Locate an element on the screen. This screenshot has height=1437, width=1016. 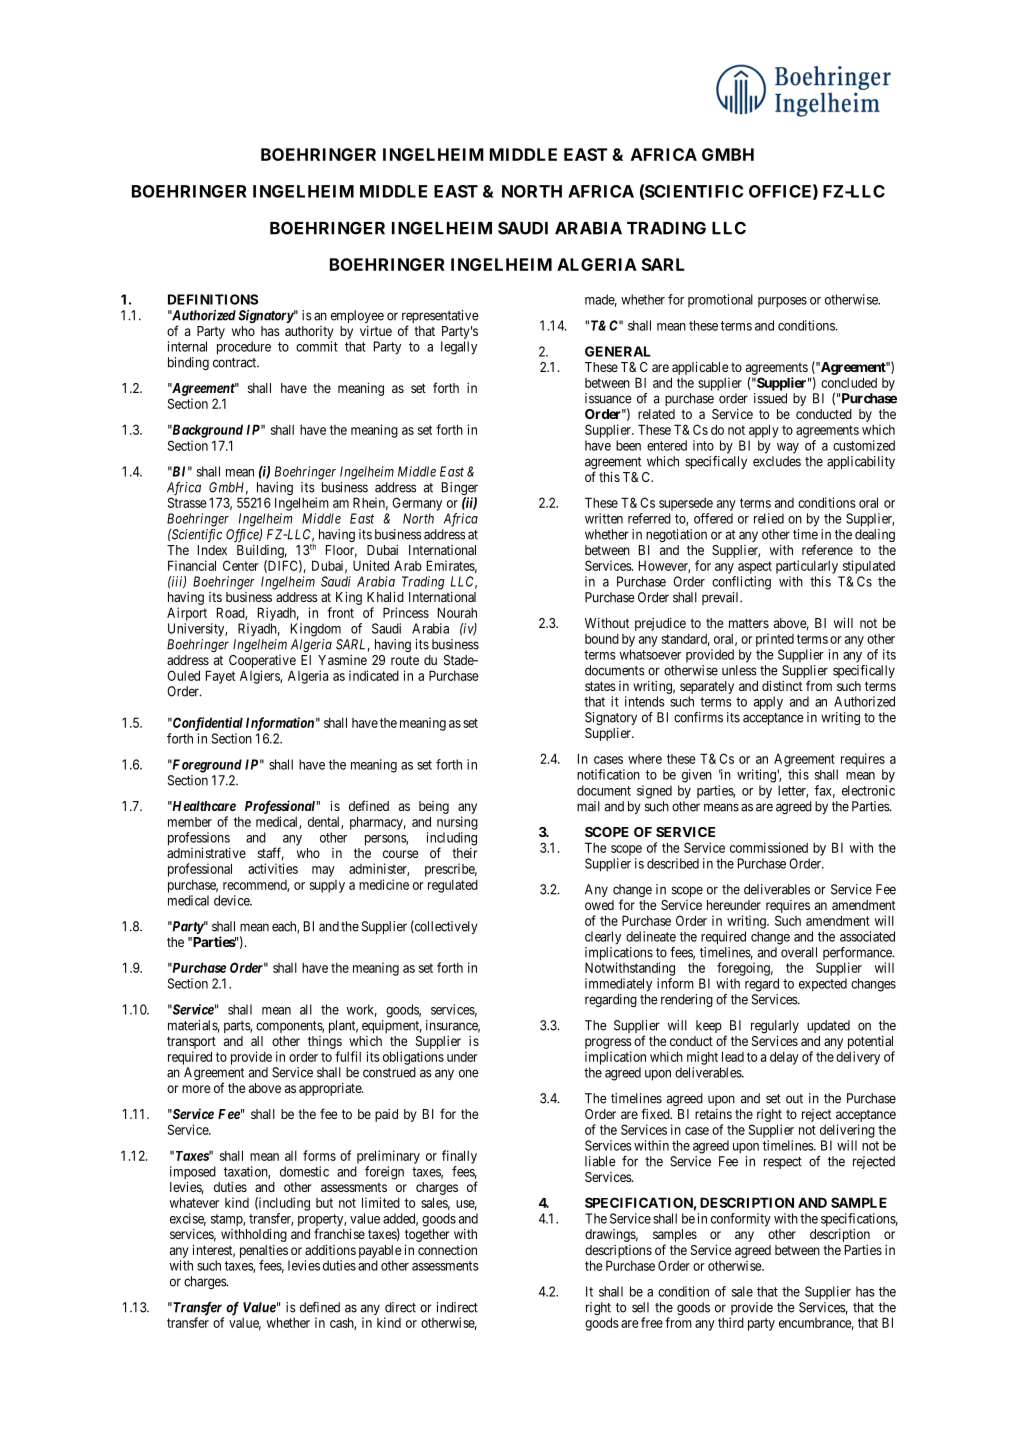
bound is located at coordinates (602, 639).
